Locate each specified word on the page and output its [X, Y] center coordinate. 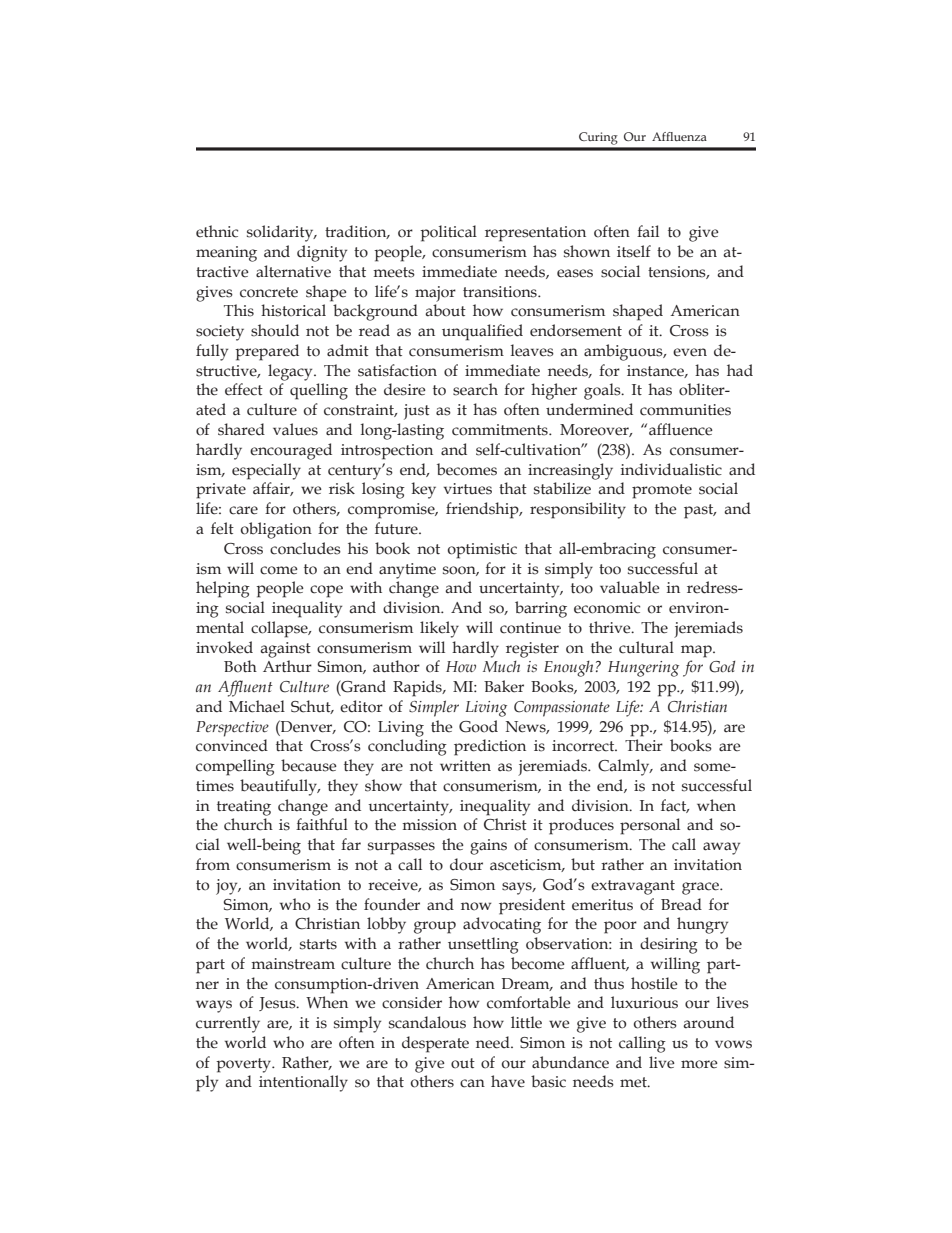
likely [439, 629]
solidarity [281, 233]
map [697, 651]
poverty [245, 1065]
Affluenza [679, 136]
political [448, 233]
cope [326, 591]
